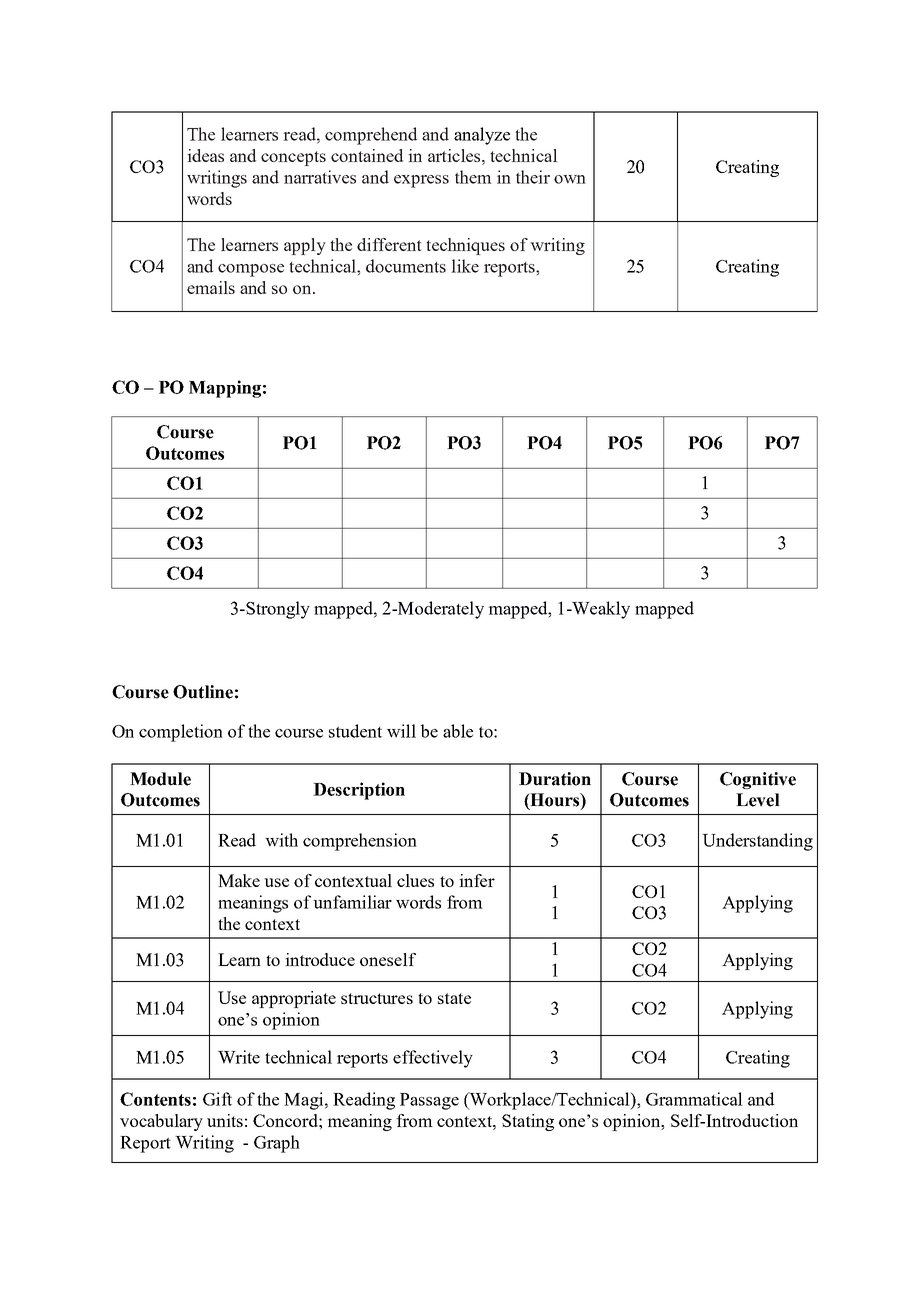 This screenshot has width=924, height=1308. Describe the element at coordinates (465, 246) in the screenshot. I see `techniques` at that location.
